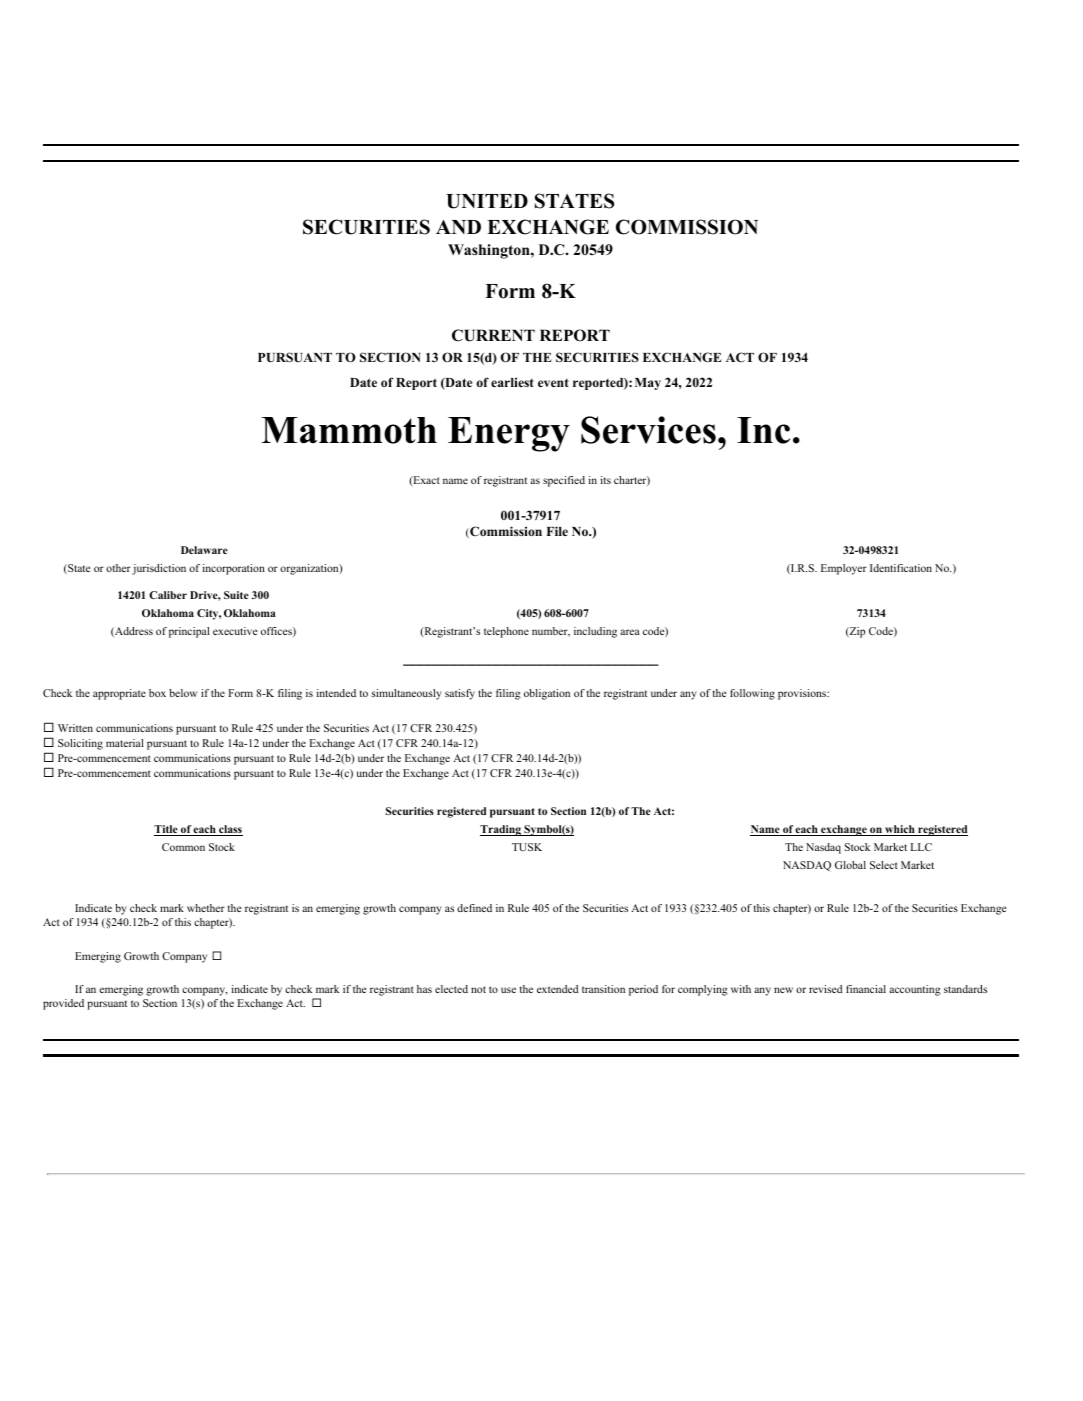 Image resolution: width=1083 pixels, height=1401 pixels. I want to click on Employer, so click(844, 569).
